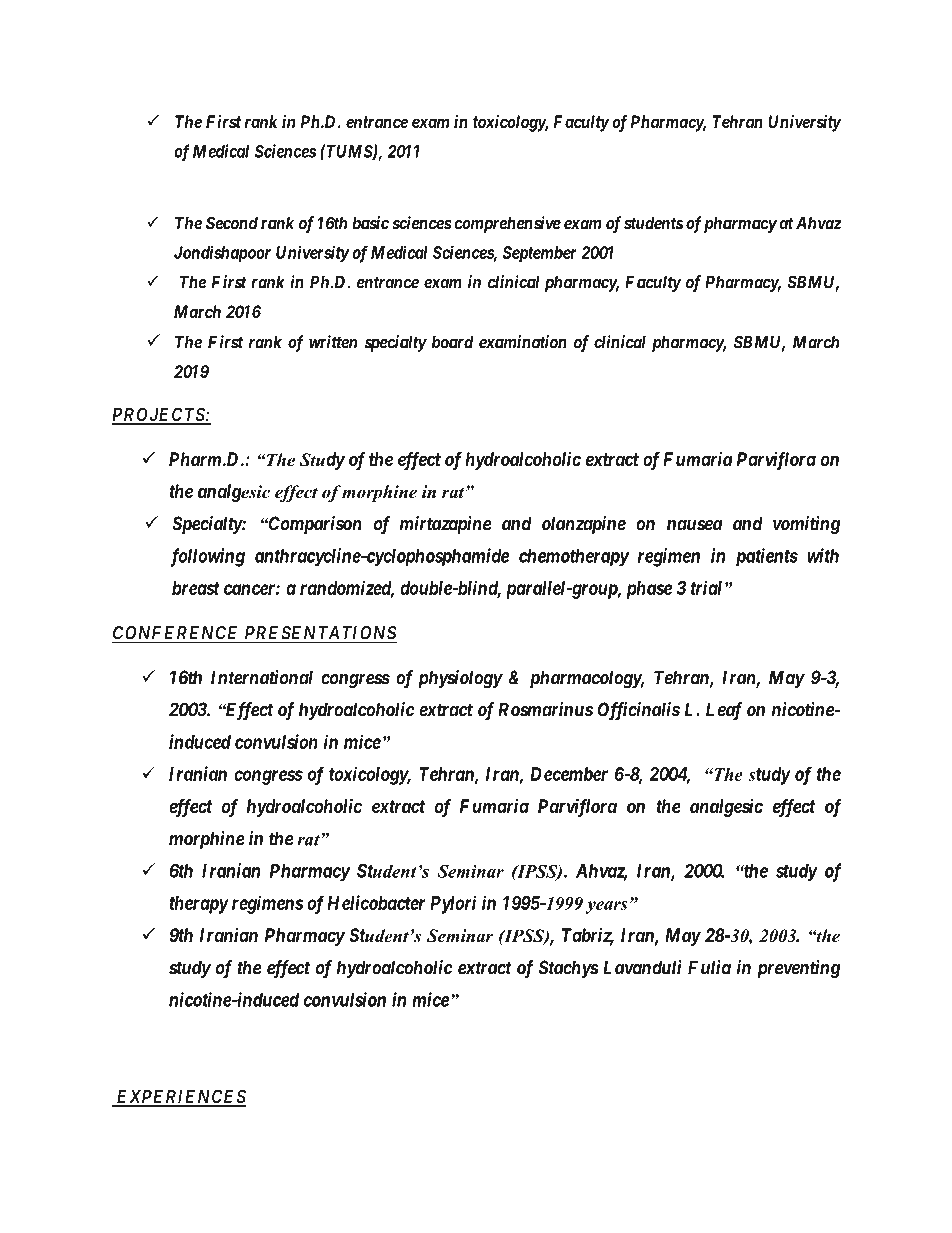 The height and width of the document is (1233, 952). Describe the element at coordinates (507, 224) in the document. I see `comprehensive` at that location.
